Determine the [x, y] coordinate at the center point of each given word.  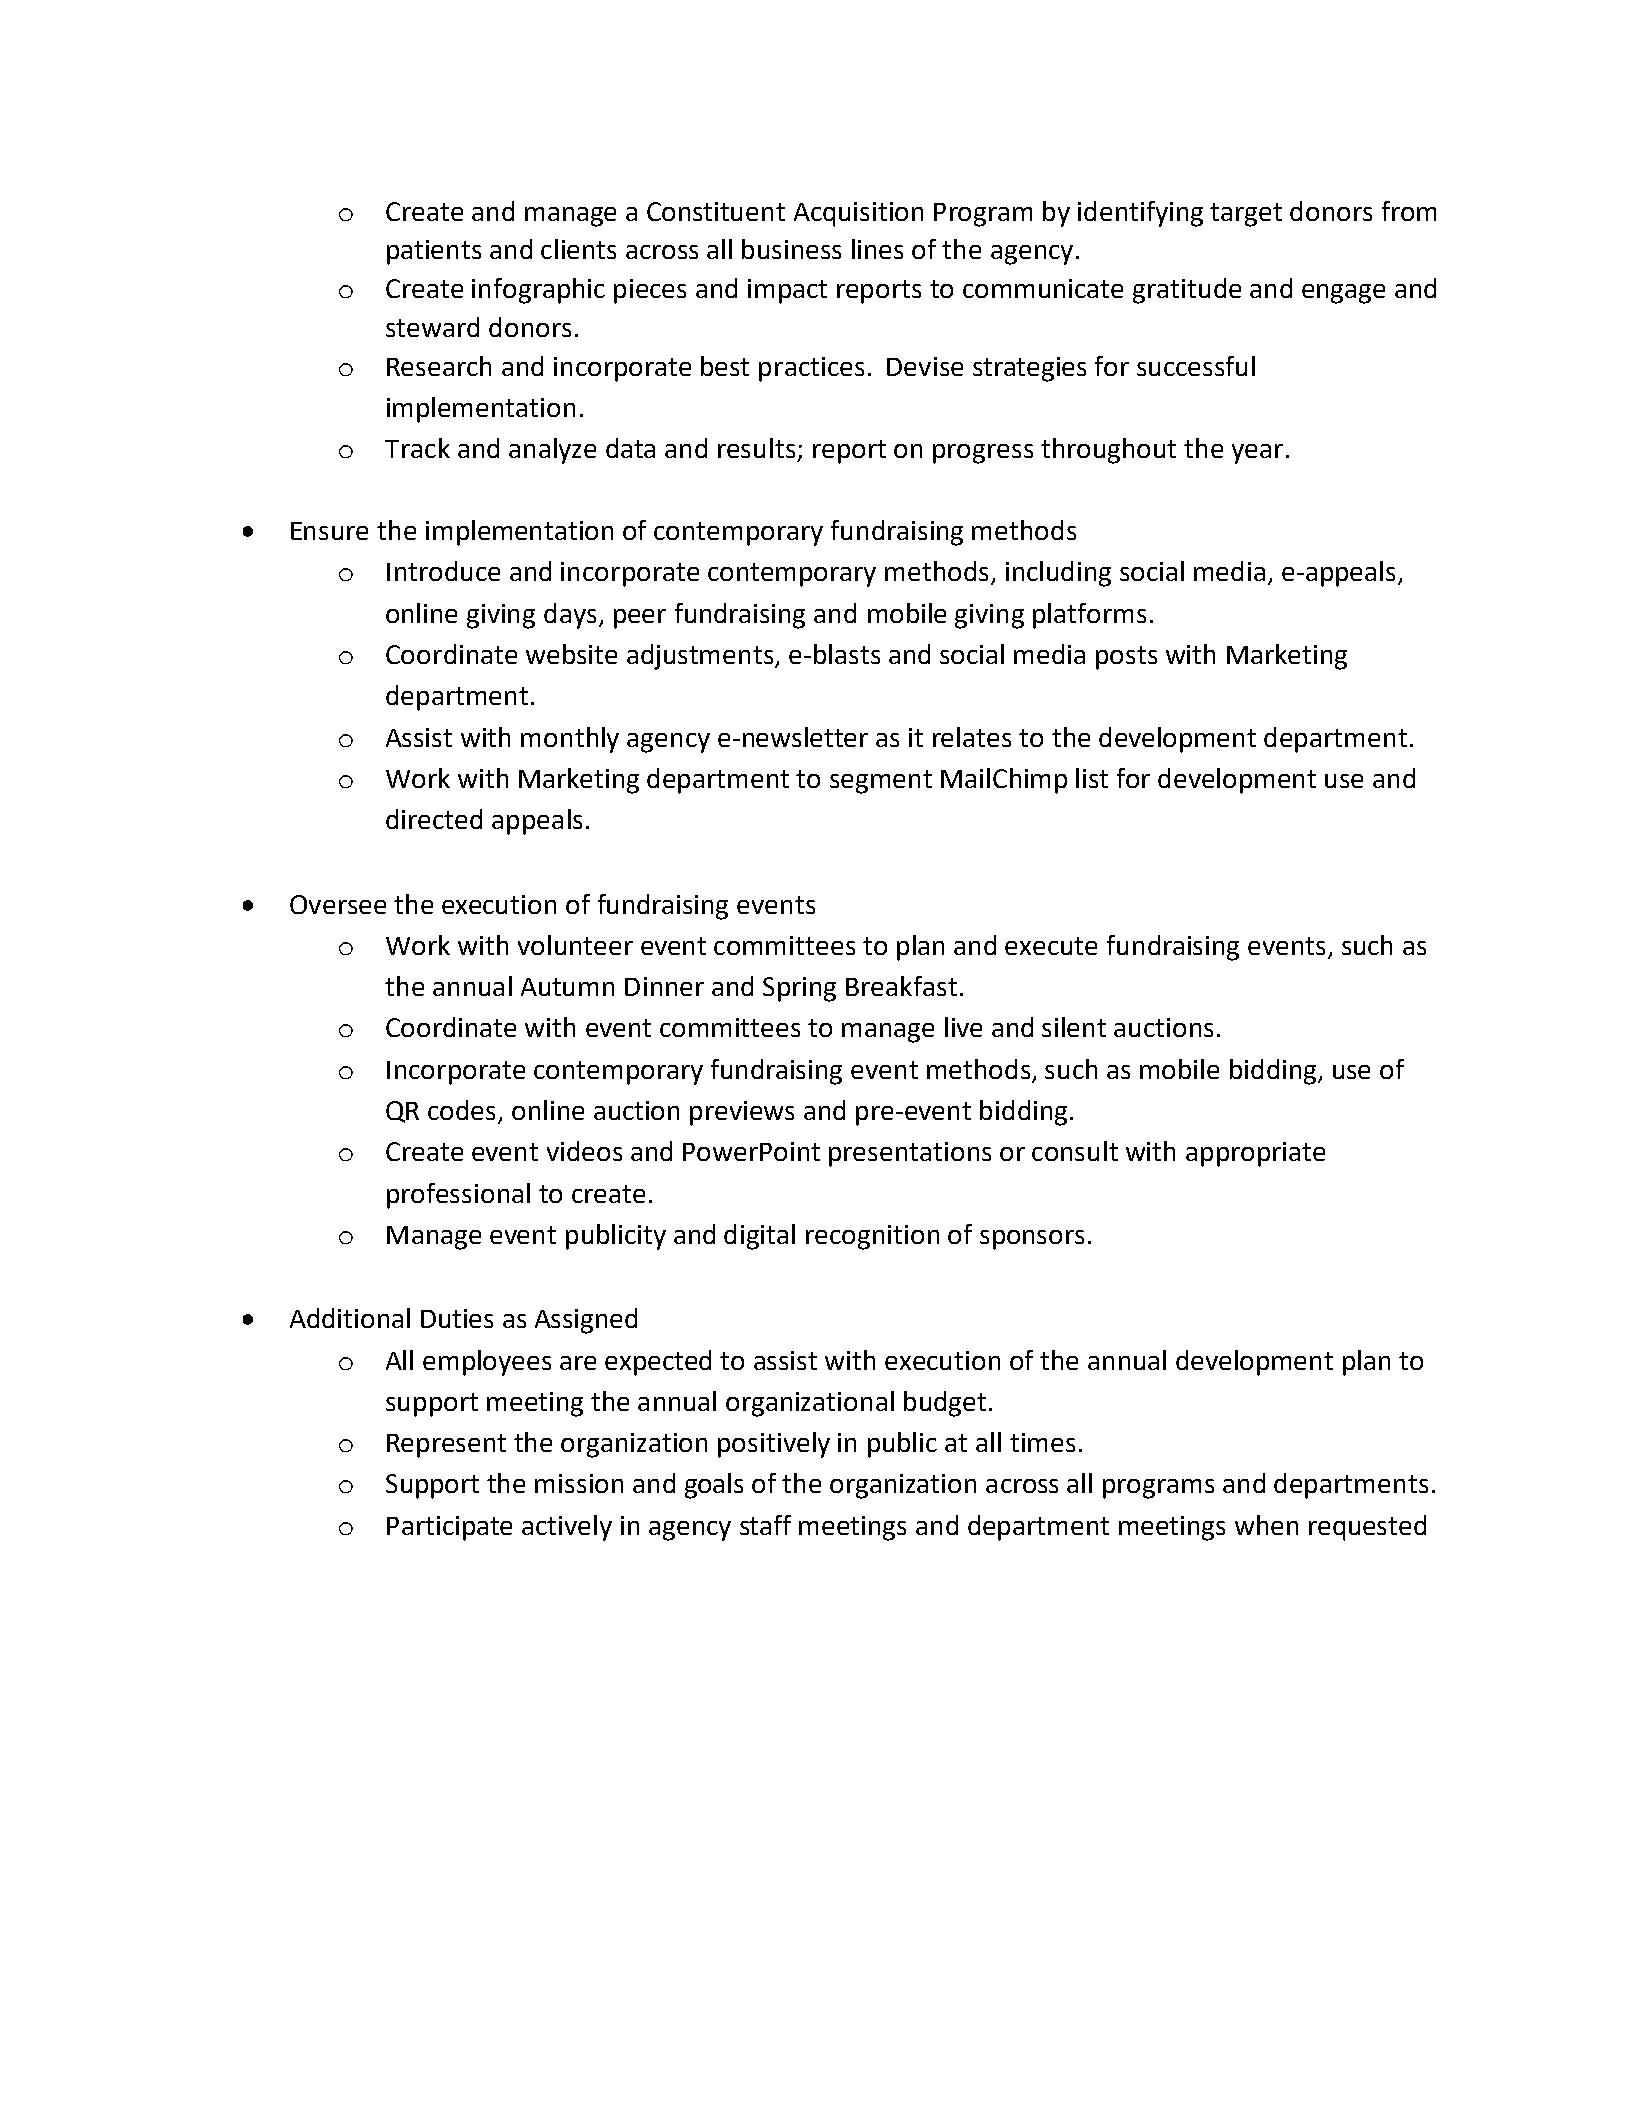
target [1246, 215]
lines [877, 249]
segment [881, 782]
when [1266, 1525]
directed [434, 819]
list [1092, 778]
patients [434, 252]
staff [765, 1525]
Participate [449, 1528]
